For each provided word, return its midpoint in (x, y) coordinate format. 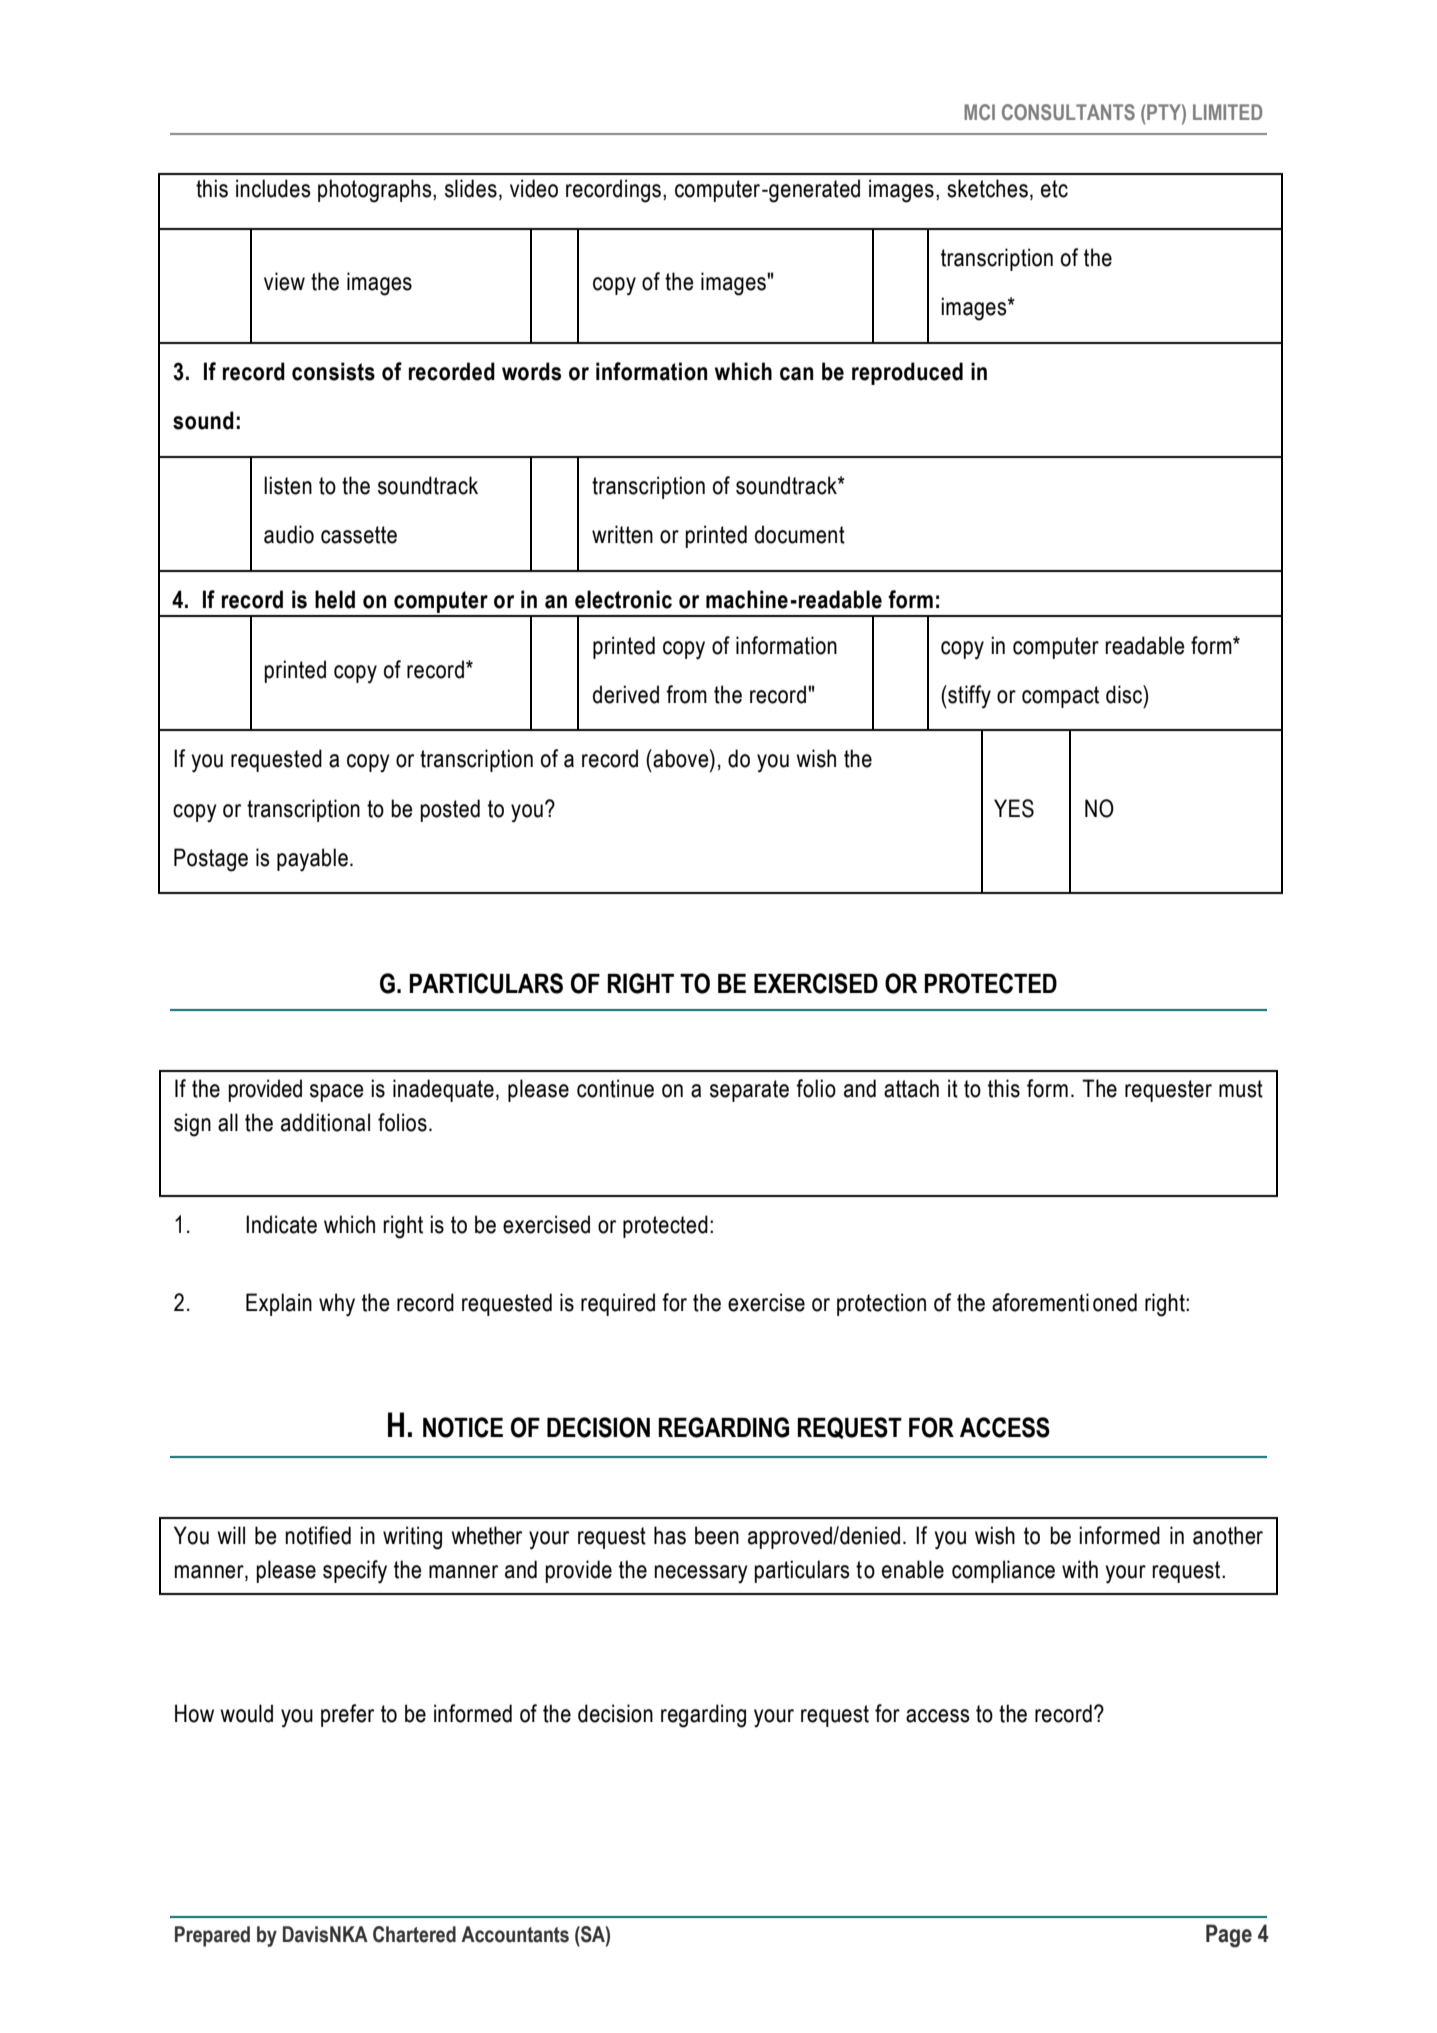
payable (312, 860)
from (686, 694)
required (618, 1304)
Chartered (414, 1934)
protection (881, 1304)
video (534, 188)
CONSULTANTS (1068, 112)
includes (273, 188)
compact (1060, 697)
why (337, 1305)
